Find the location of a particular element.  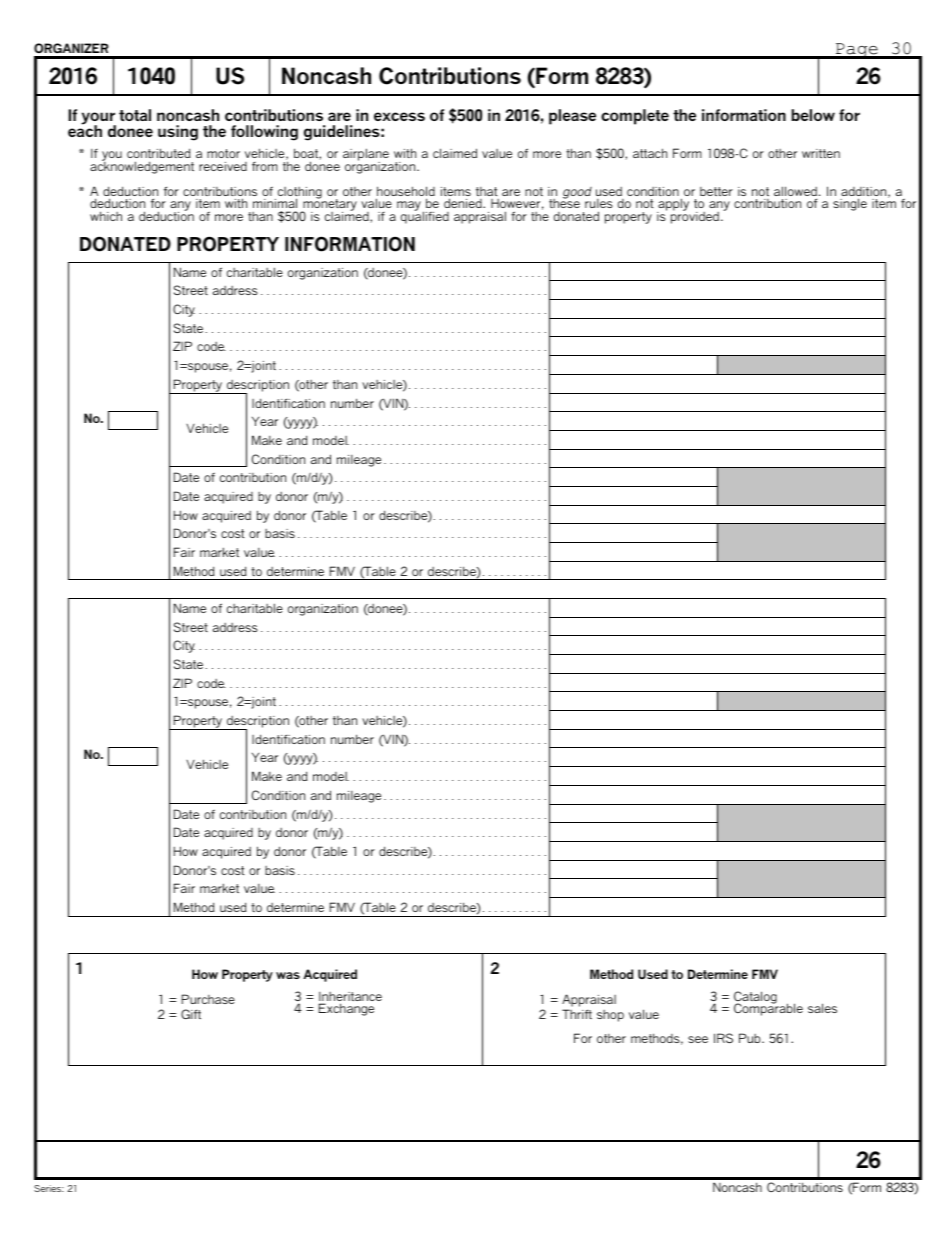

Comparable is located at coordinates (768, 1009).
